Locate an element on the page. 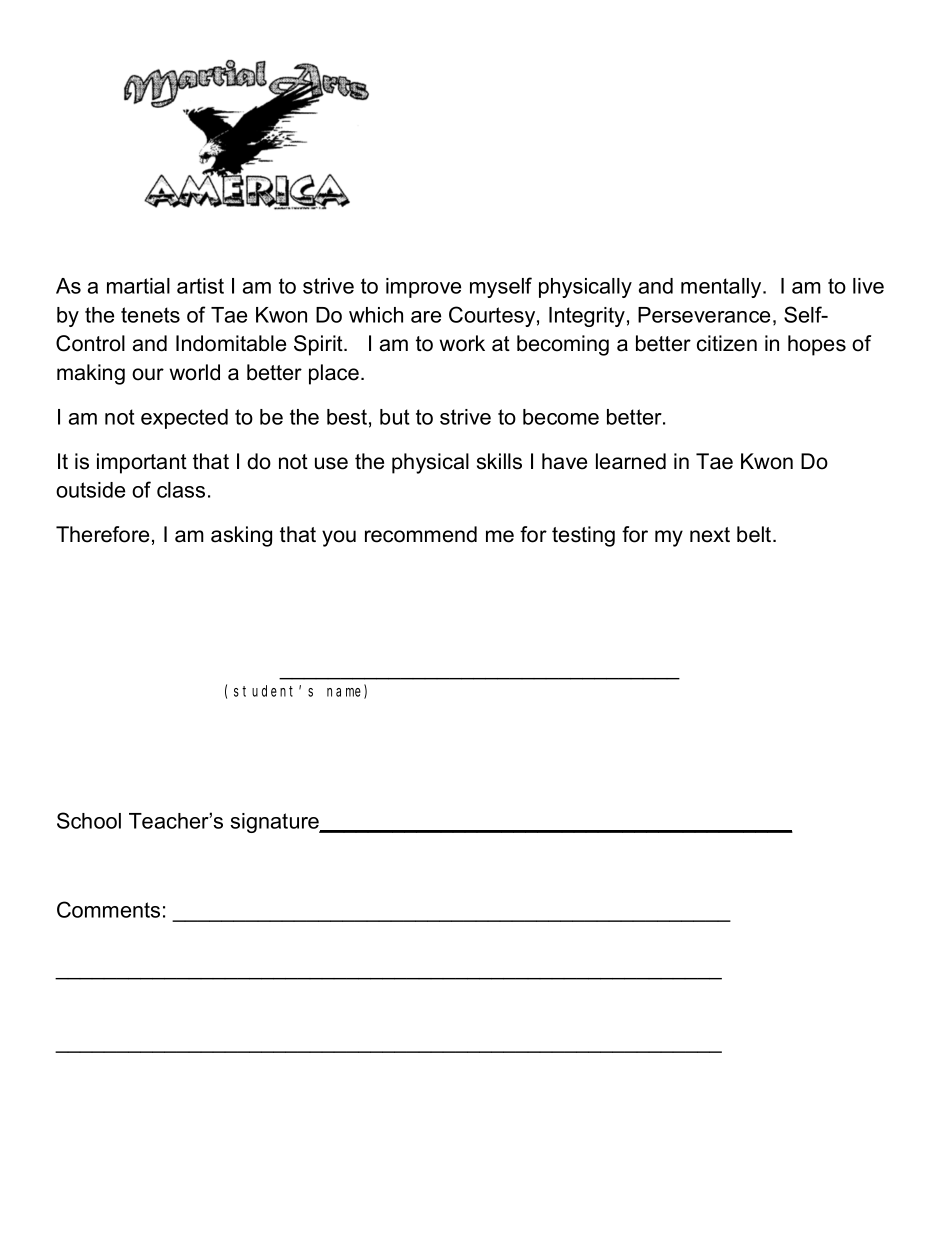 This document has height=1233, width=952. next is located at coordinates (710, 535).
